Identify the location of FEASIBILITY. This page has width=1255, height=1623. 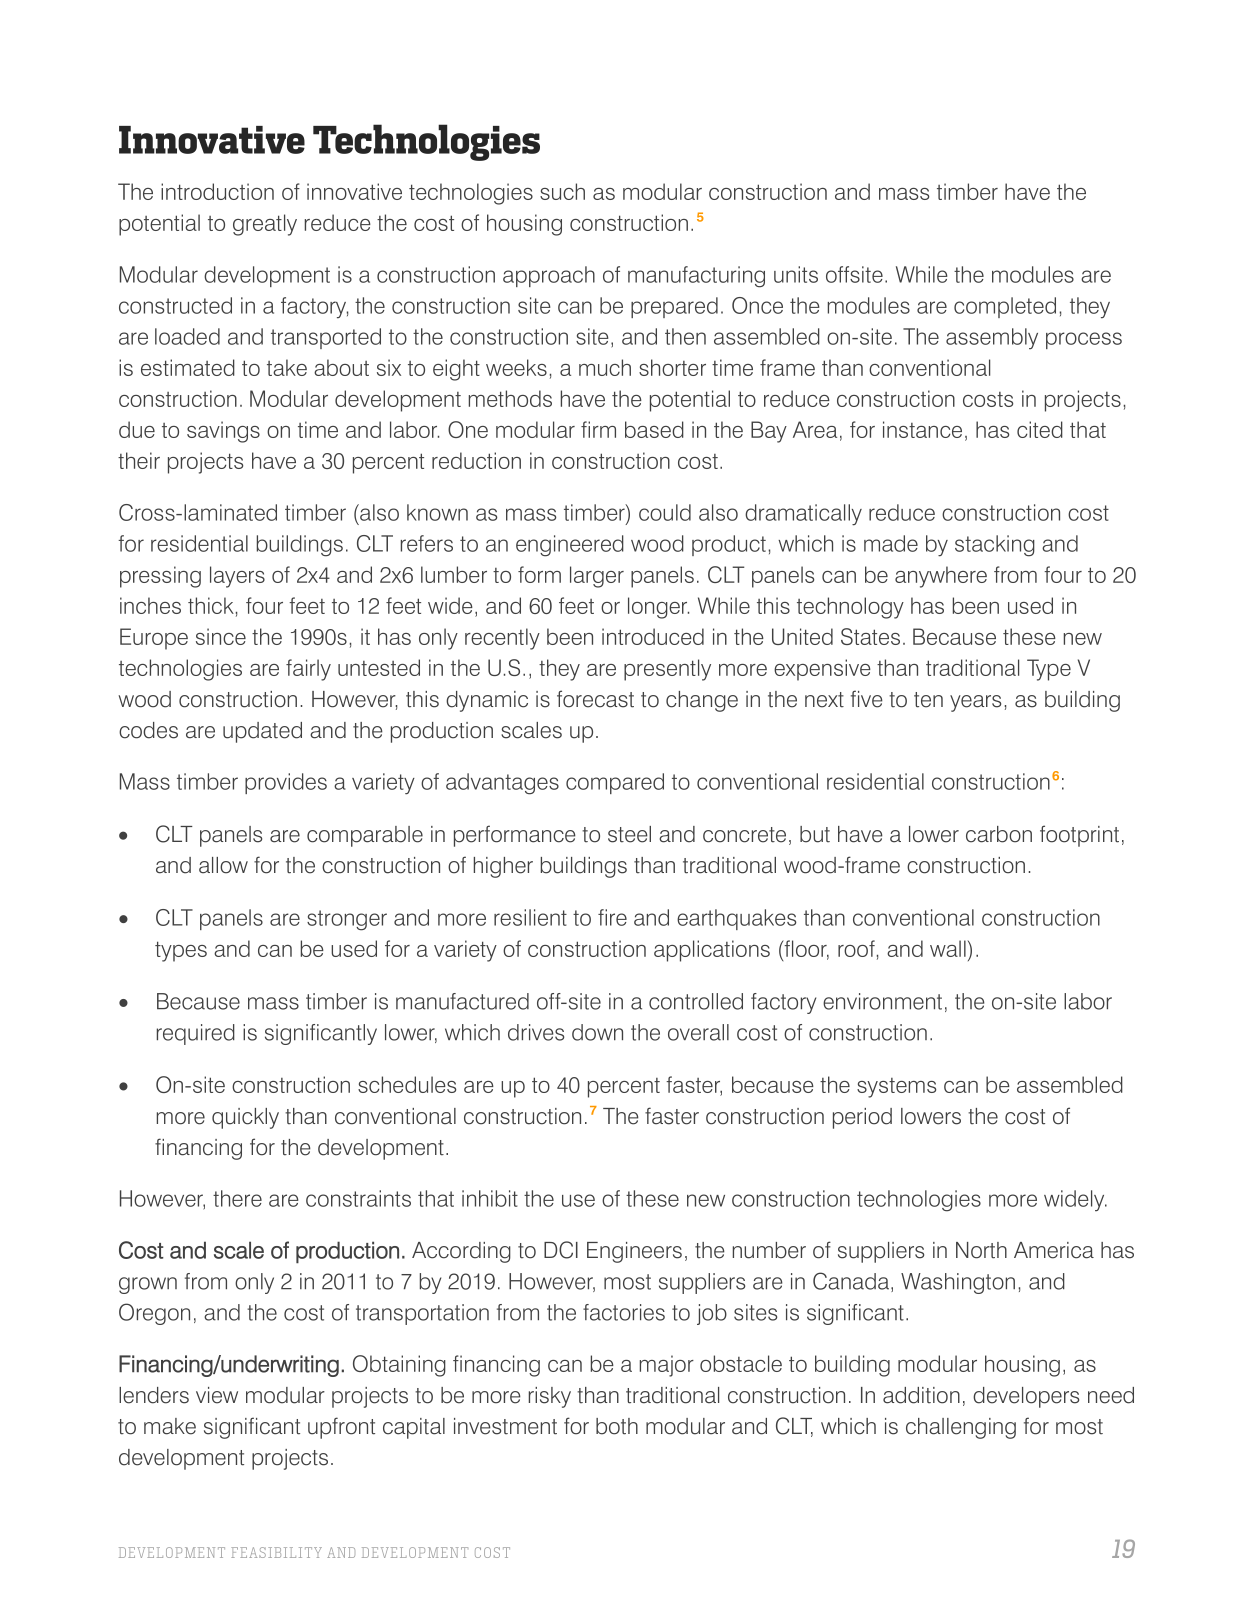
(276, 1552).
